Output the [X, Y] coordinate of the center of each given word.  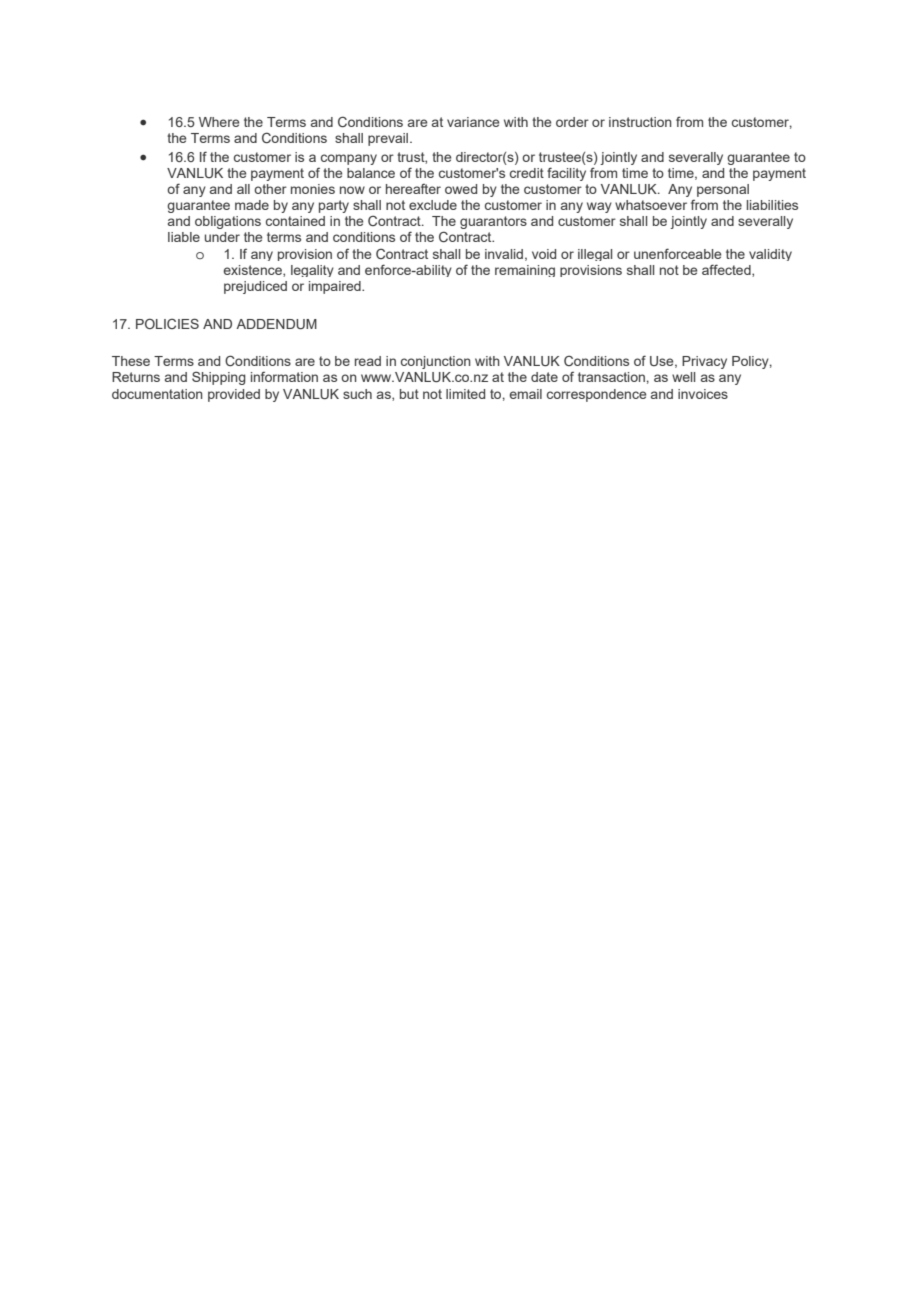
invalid [504, 254]
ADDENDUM [276, 324]
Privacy [704, 362]
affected [727, 270]
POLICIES [167, 323]
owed [461, 189]
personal [723, 190]
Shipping [219, 378]
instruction [640, 122]
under [222, 237]
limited [465, 394]
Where [219, 122]
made [252, 205]
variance [473, 122]
